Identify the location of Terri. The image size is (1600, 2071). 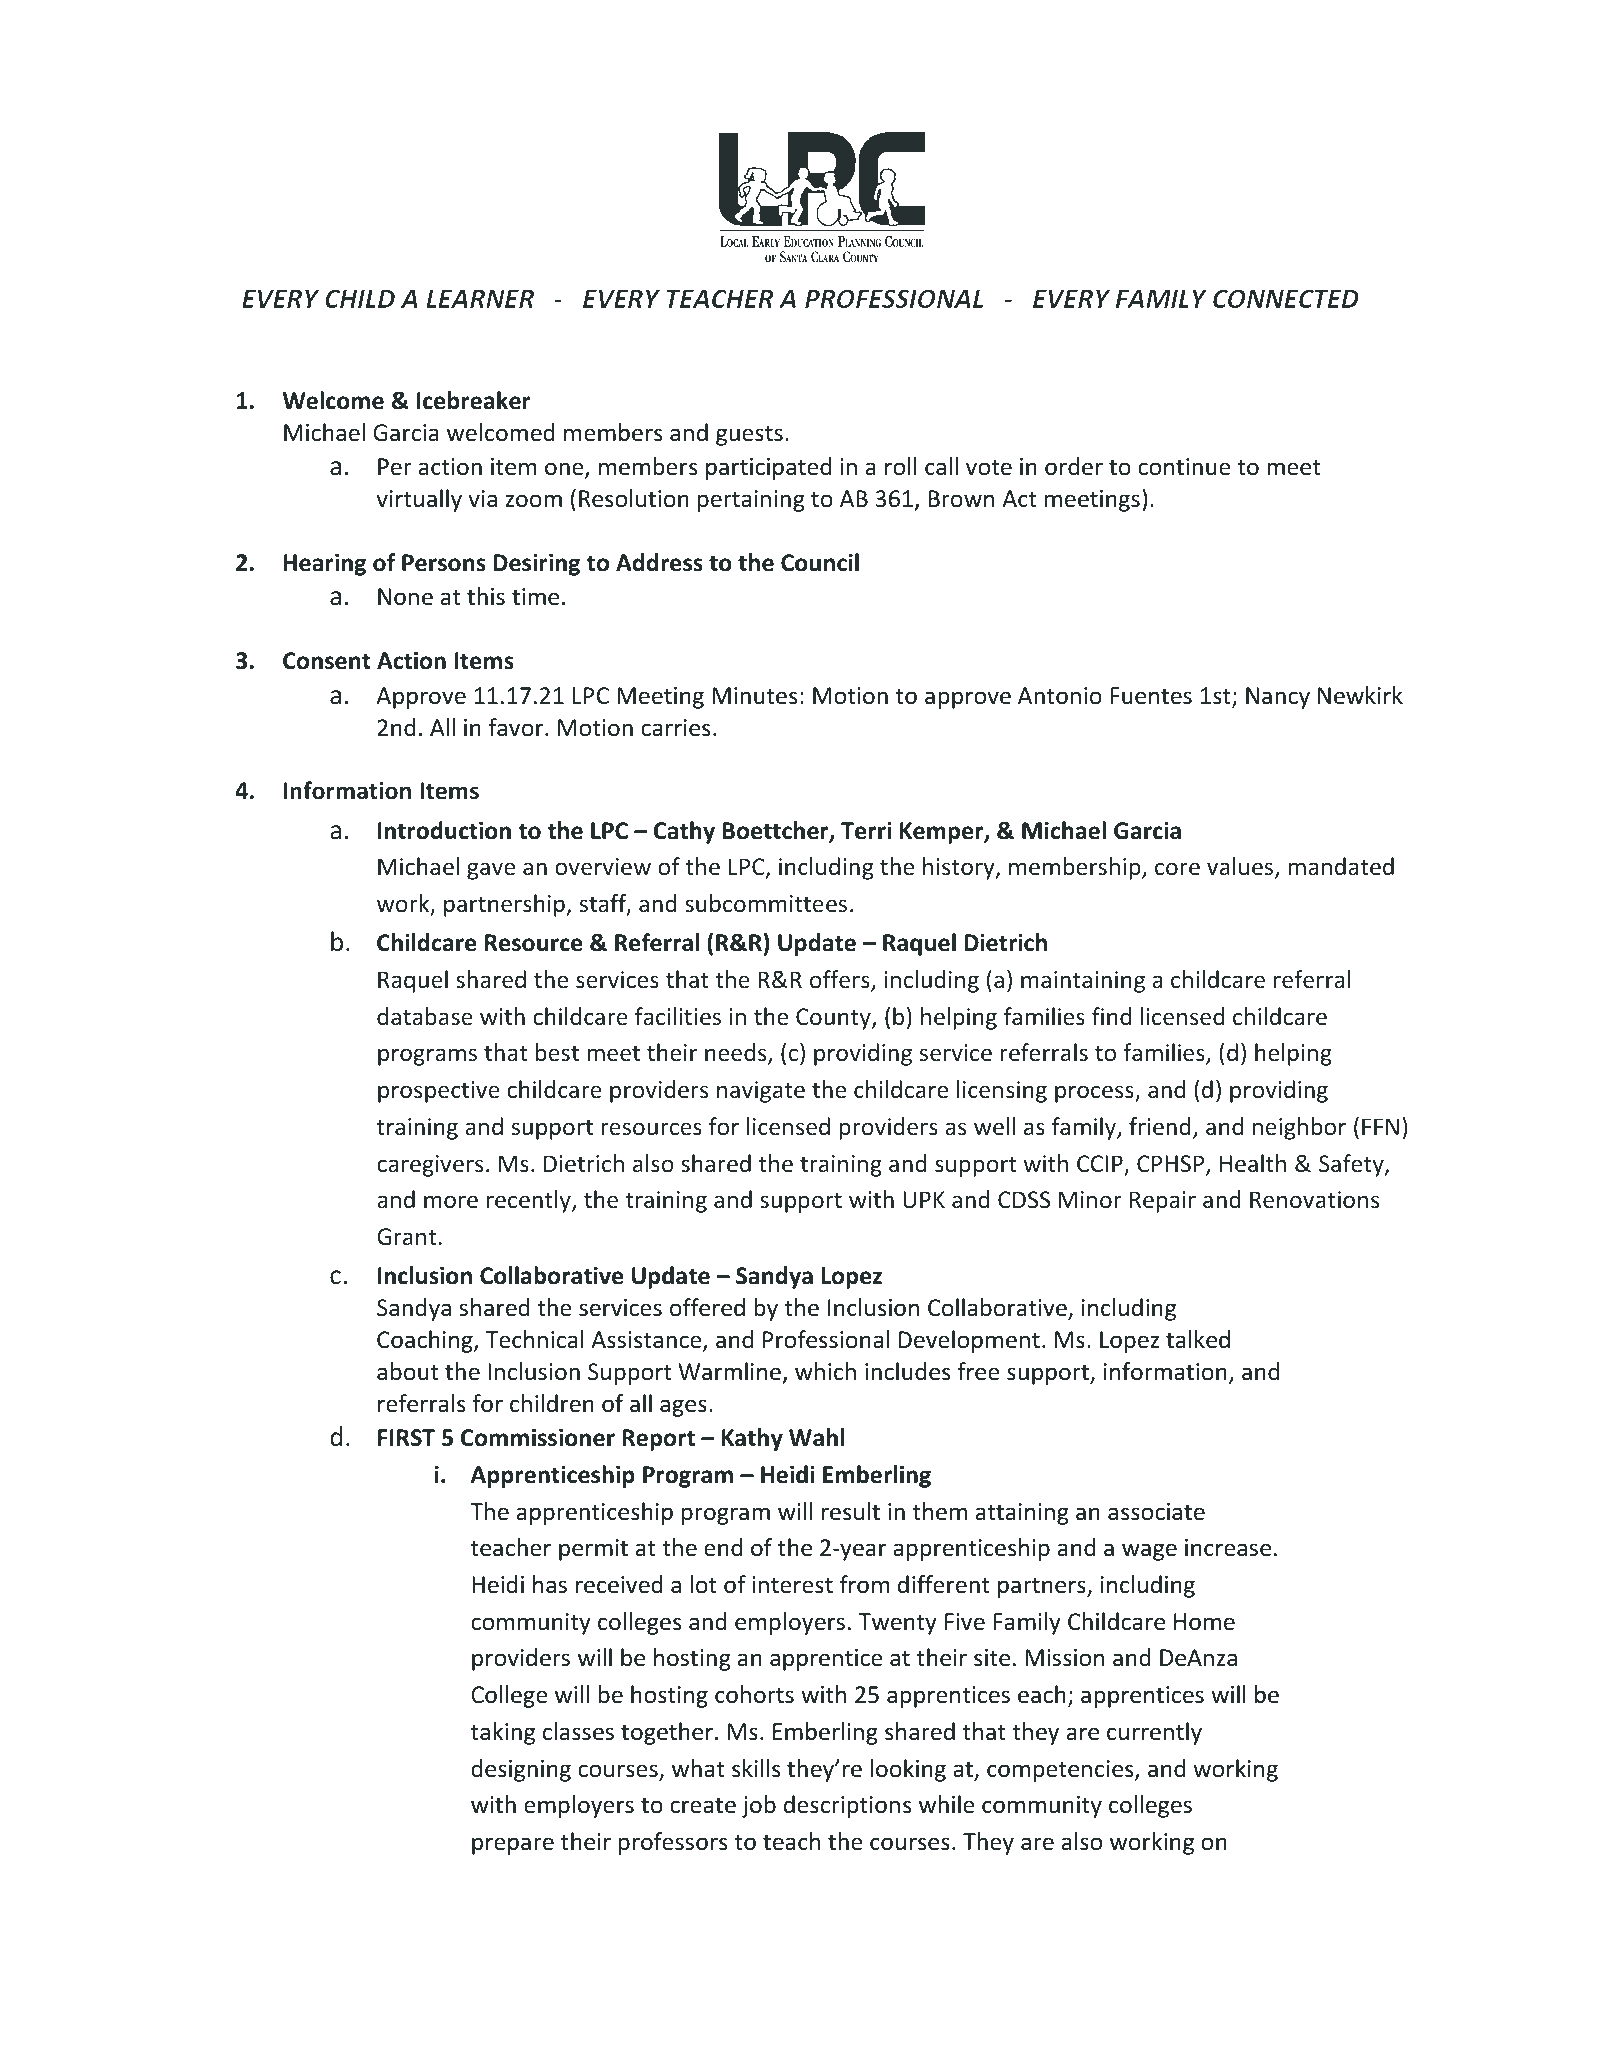
(866, 830).
